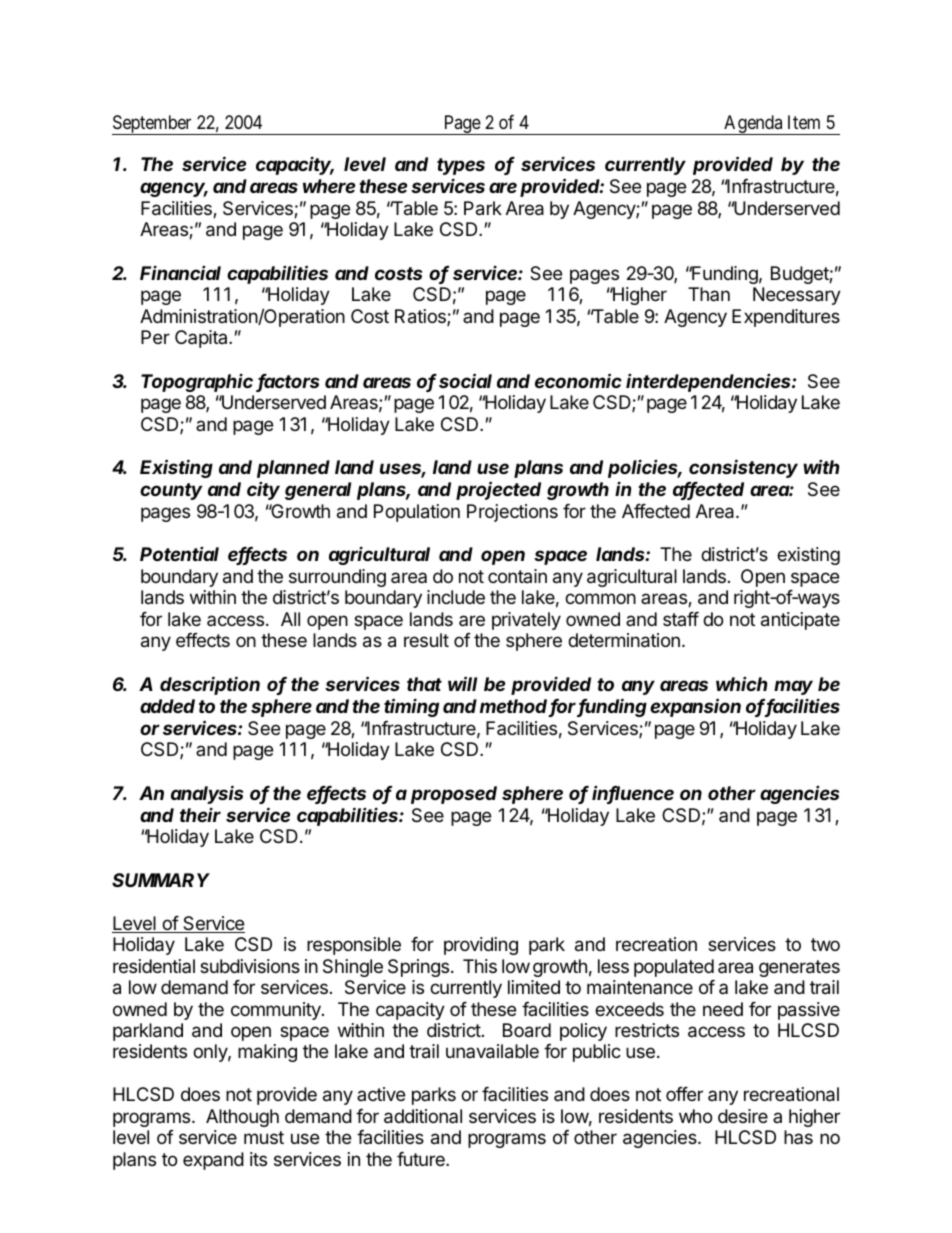  I want to click on two, so click(825, 944).
